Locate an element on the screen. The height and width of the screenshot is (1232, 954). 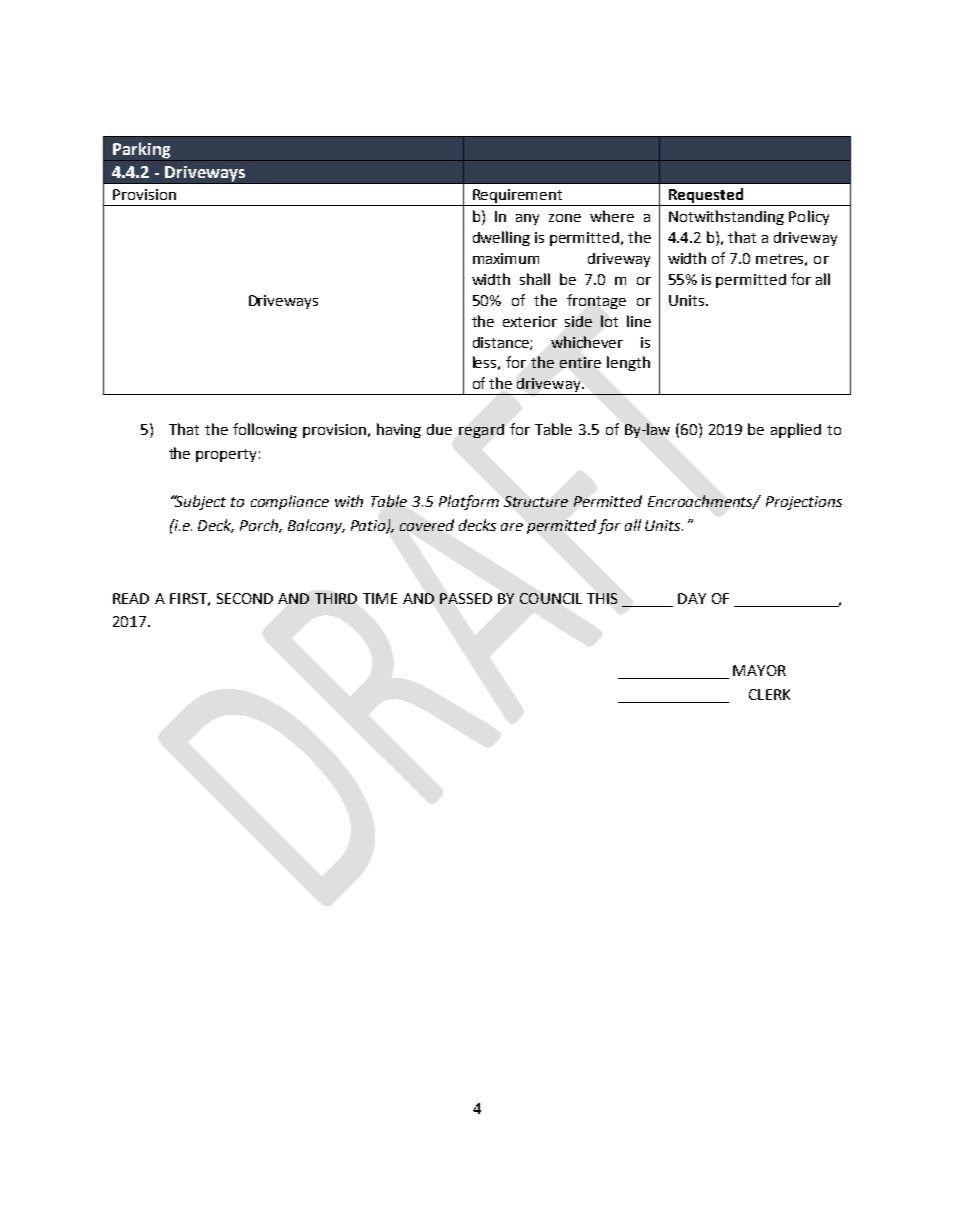
SECOND is located at coordinates (245, 598).
